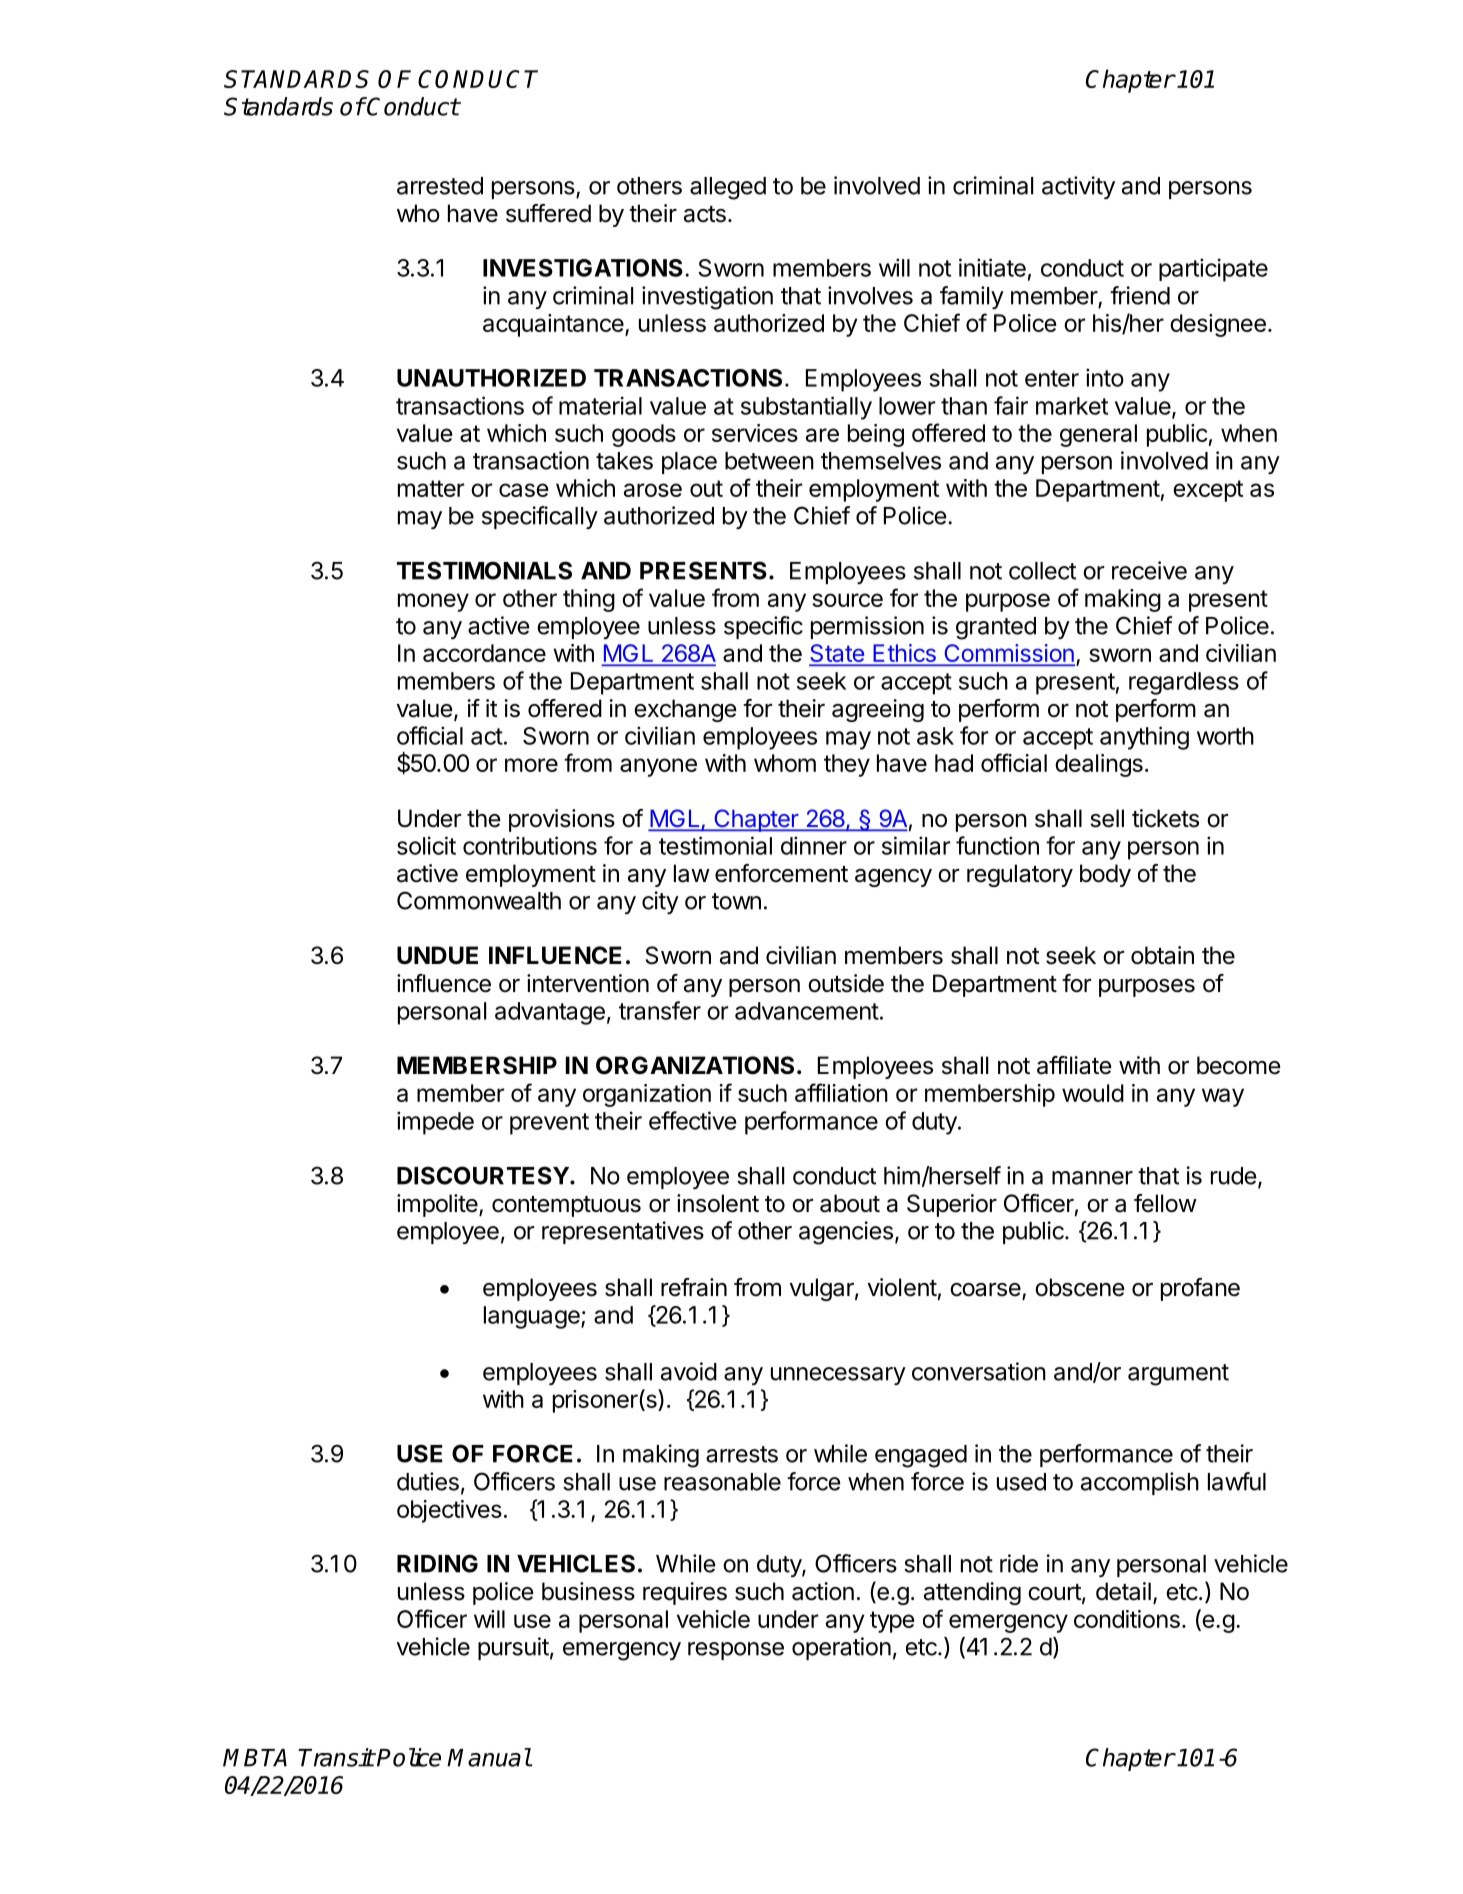 The height and width of the page is (1894, 1463). Describe the element at coordinates (549, 1124) in the page. I see `prevent` at that location.
